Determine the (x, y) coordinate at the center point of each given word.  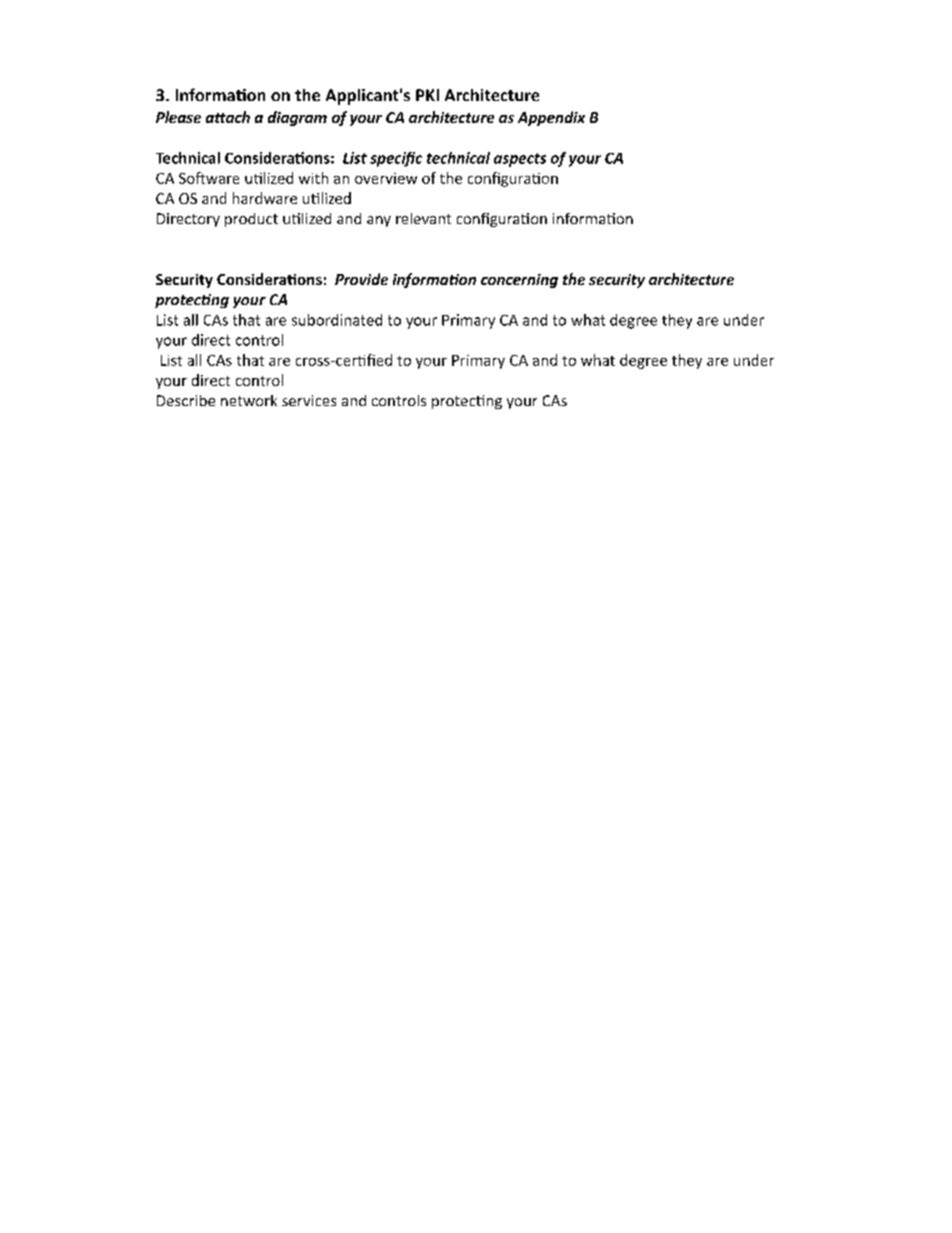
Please (178, 117)
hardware (265, 198)
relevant (423, 218)
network (249, 400)
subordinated (337, 320)
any (379, 221)
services (309, 400)
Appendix (551, 118)
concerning (519, 281)
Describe (186, 400)
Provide (361, 279)
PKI (427, 95)
